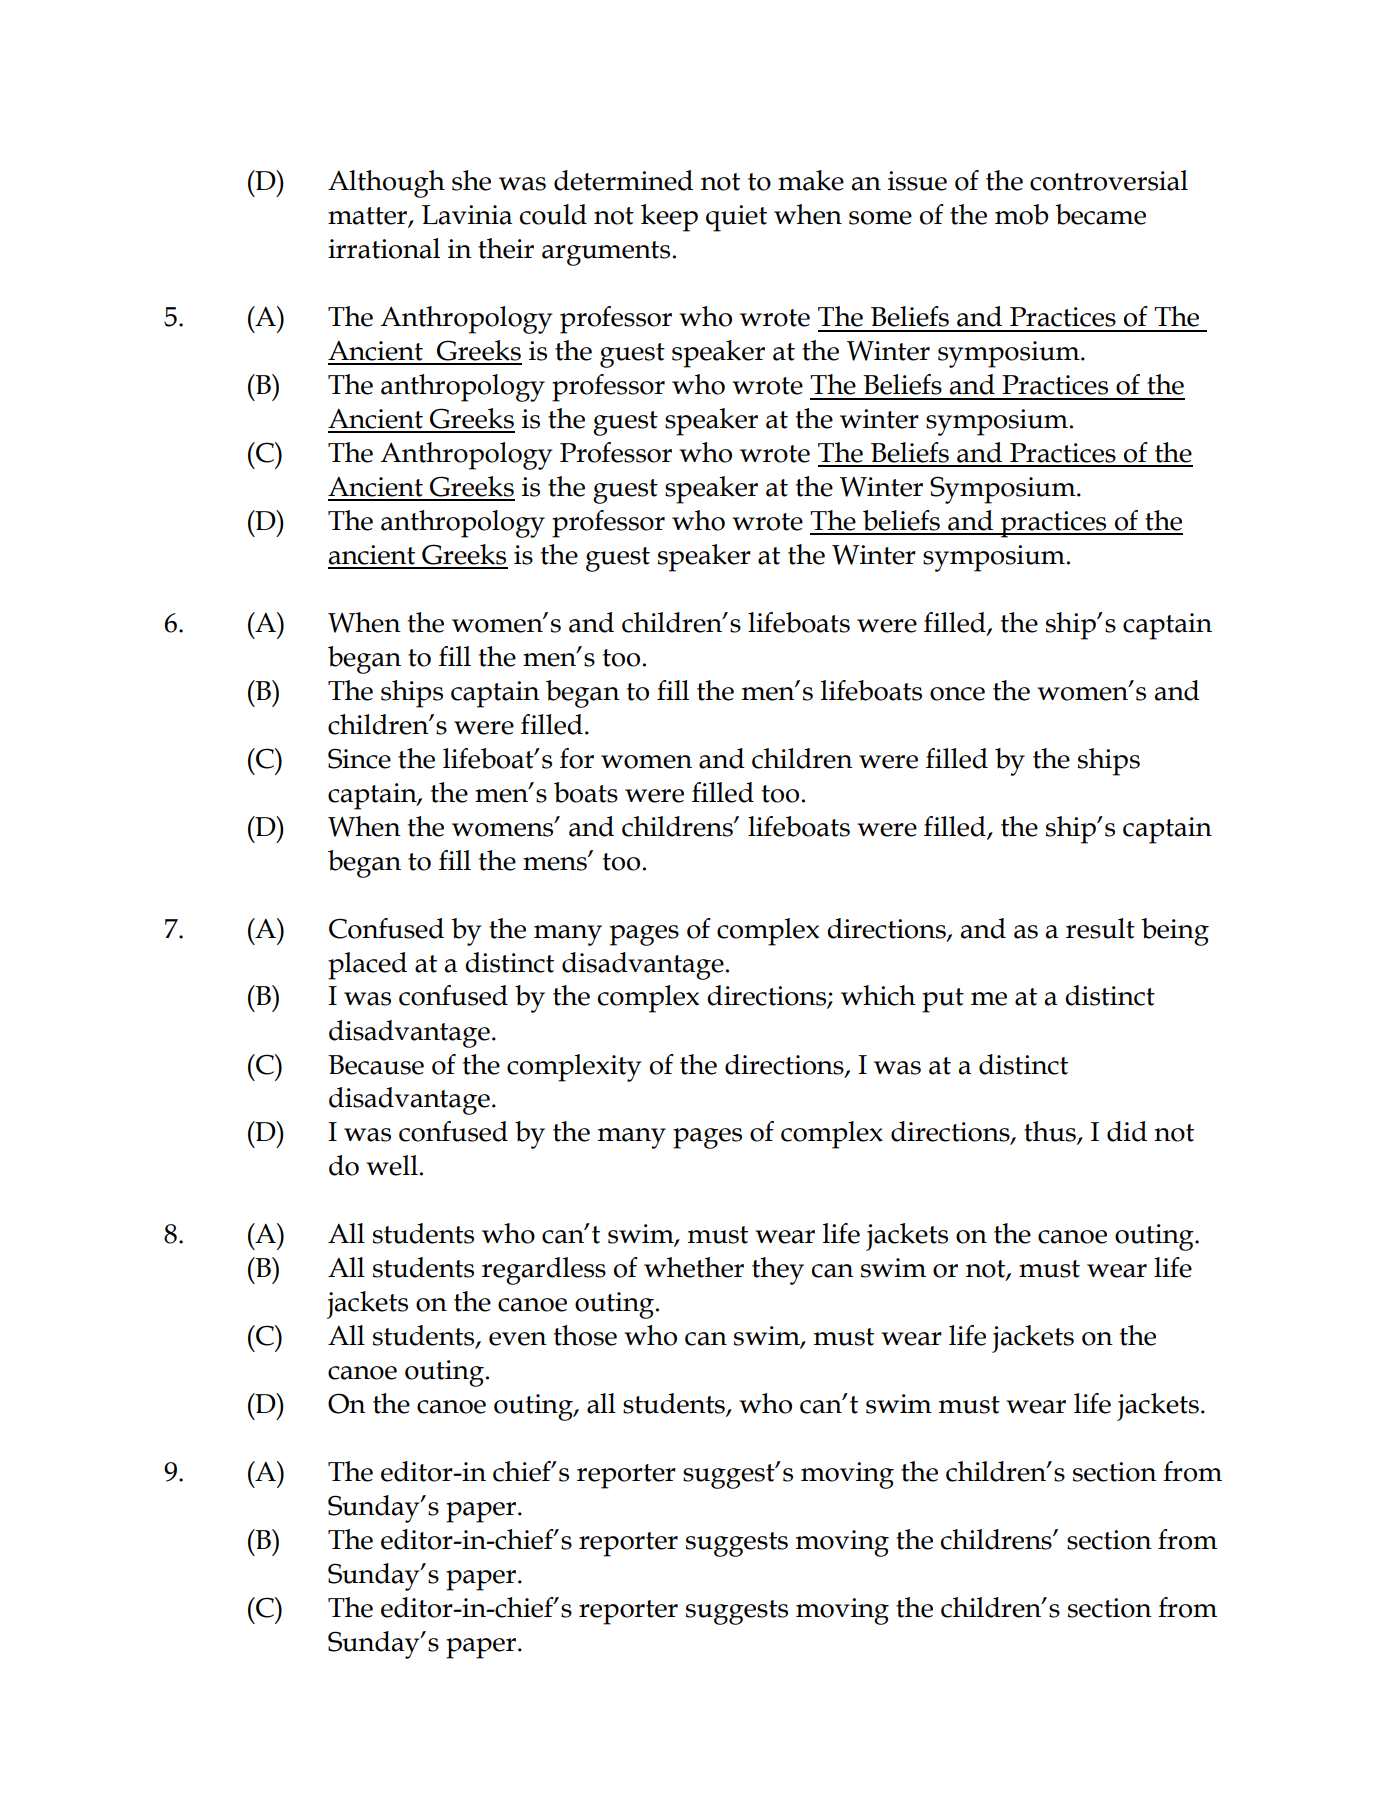 The image size is (1394, 1804). Describe the element at coordinates (467, 215) in the page. I see `Lavinia` at that location.
